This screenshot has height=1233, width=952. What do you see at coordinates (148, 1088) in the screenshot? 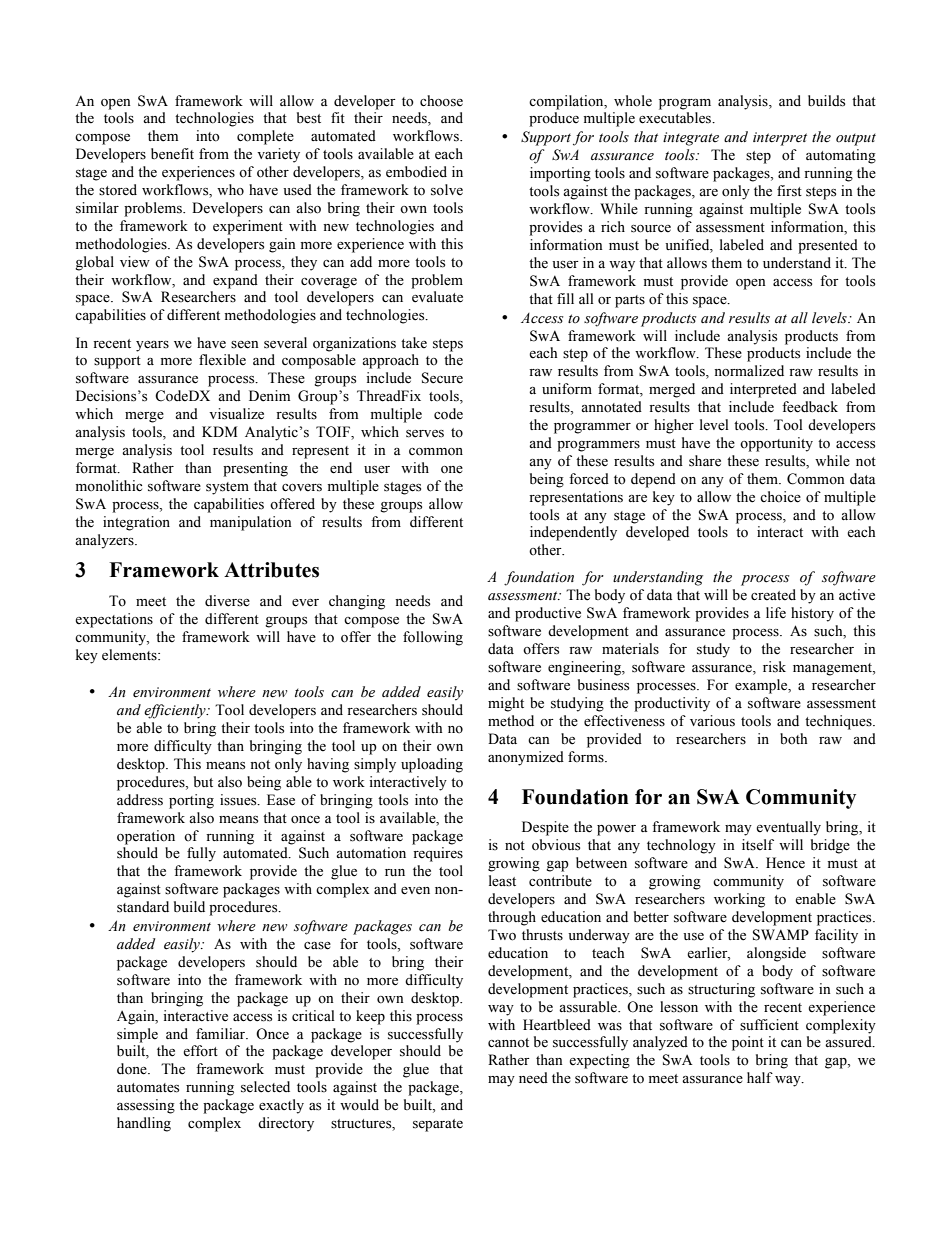
I see `automates` at bounding box center [148, 1088].
